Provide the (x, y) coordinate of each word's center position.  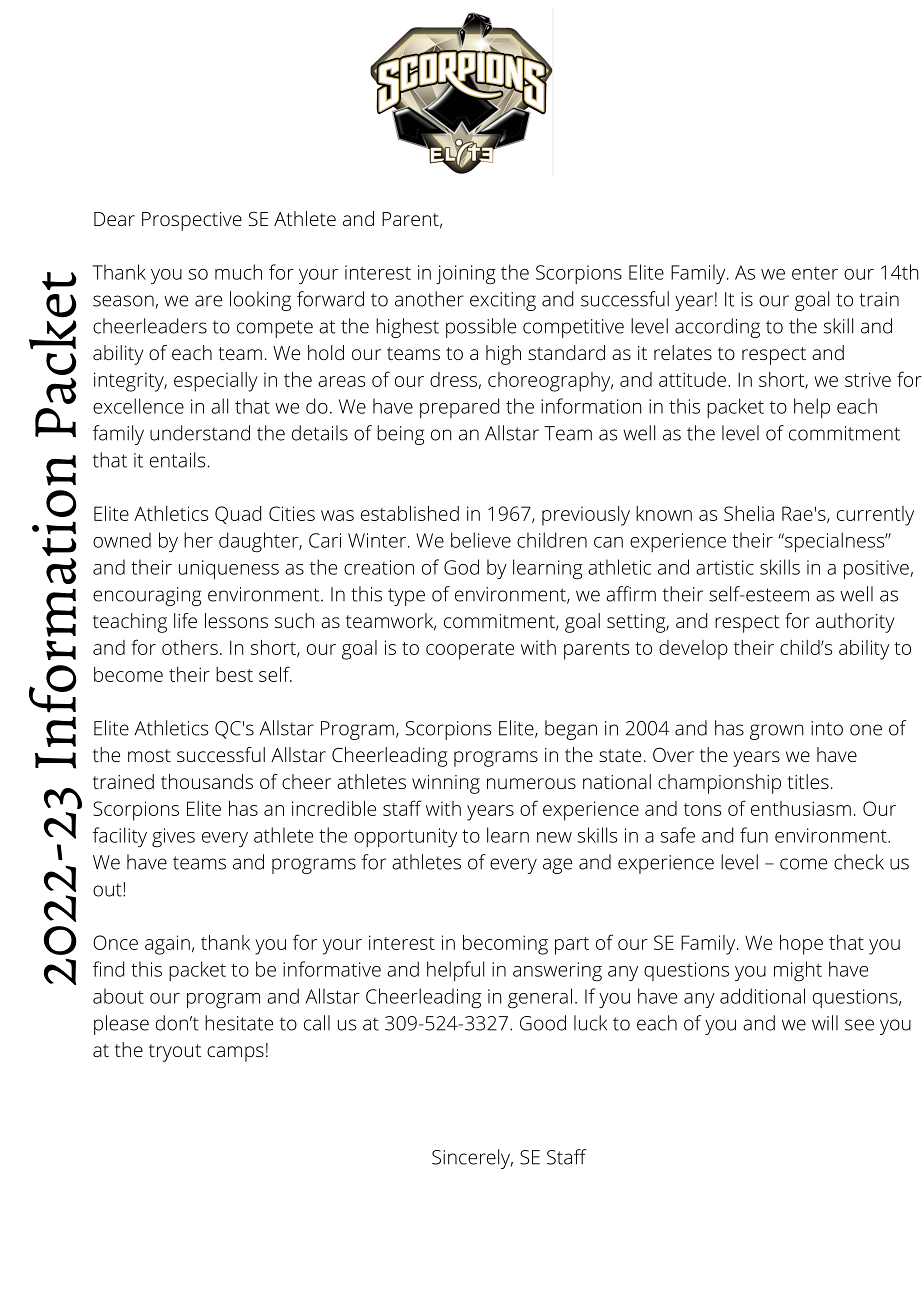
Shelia (749, 513)
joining (466, 275)
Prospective (192, 221)
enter (815, 273)
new (554, 837)
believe (481, 540)
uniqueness (229, 570)
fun (754, 835)
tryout (175, 1053)
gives (173, 838)
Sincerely (472, 1159)
